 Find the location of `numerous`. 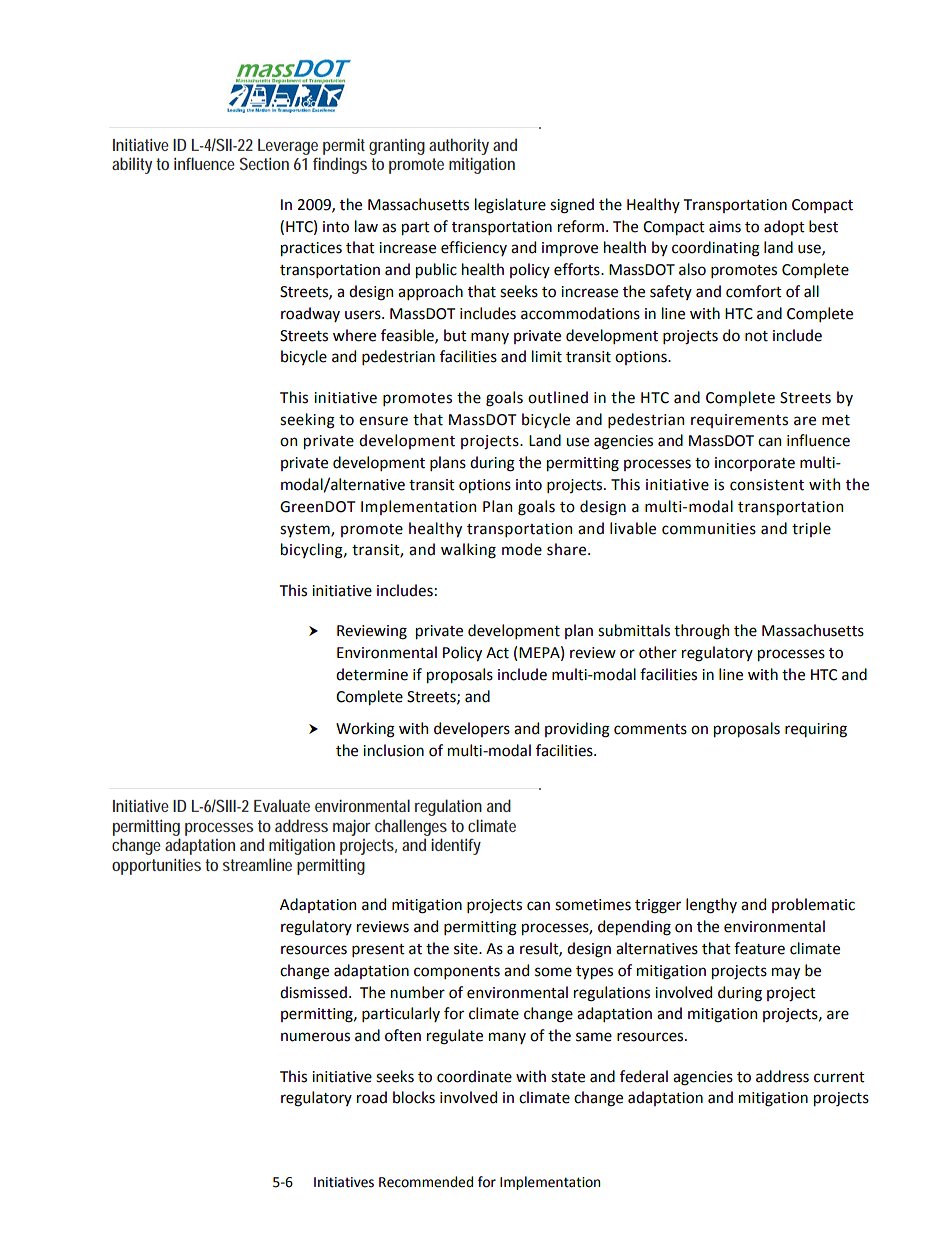

numerous is located at coordinates (315, 1037).
